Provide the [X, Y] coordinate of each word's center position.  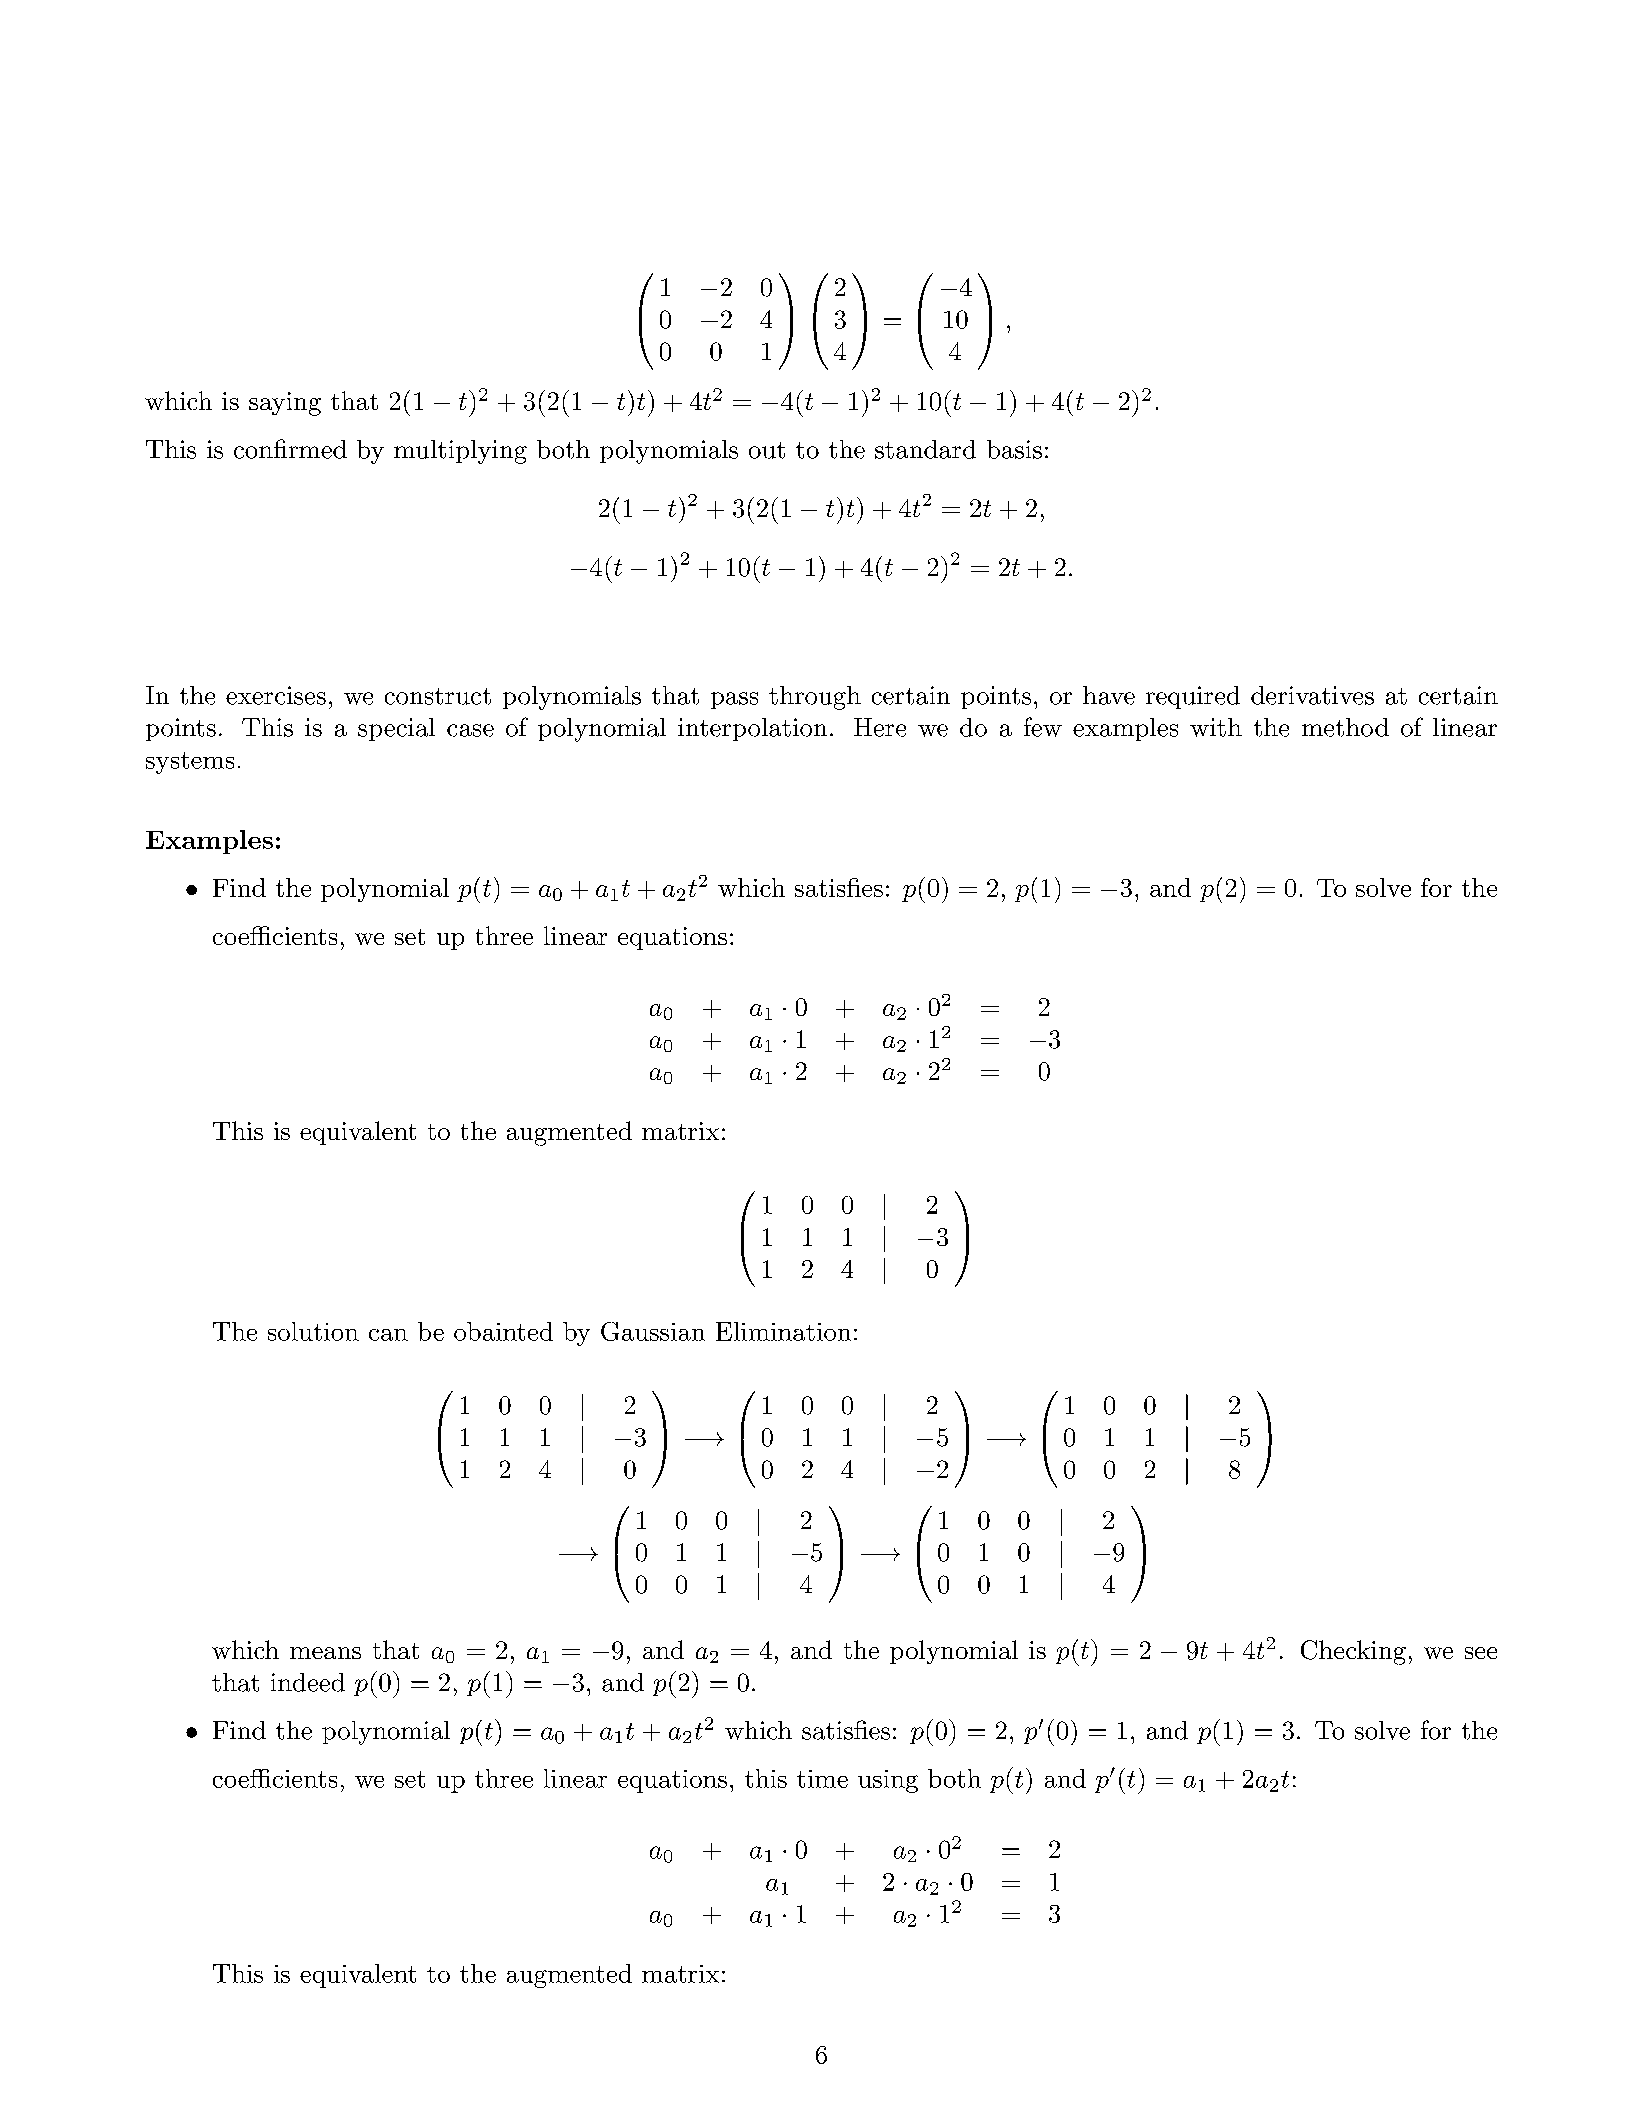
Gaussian [653, 1331]
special [396, 729]
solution [313, 1331]
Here [880, 727]
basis [1014, 449]
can [388, 1335]
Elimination [783, 1331]
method [1345, 727]
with [1216, 727]
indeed [308, 1682]
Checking [1353, 1652]
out [767, 450]
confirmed [290, 449]
